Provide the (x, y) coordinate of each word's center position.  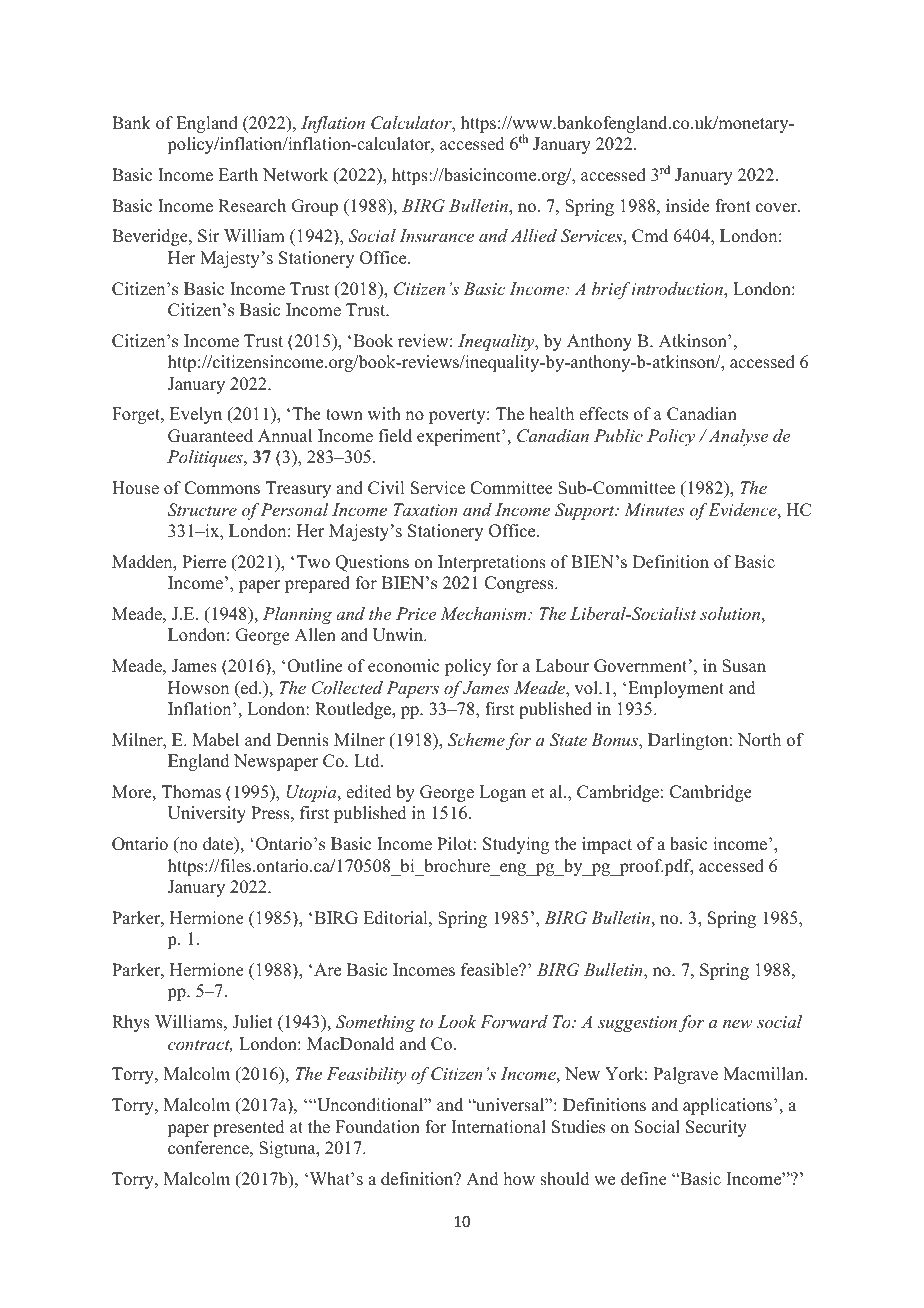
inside (688, 206)
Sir (209, 236)
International (499, 1127)
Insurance (436, 235)
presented (249, 1128)
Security (716, 1128)
